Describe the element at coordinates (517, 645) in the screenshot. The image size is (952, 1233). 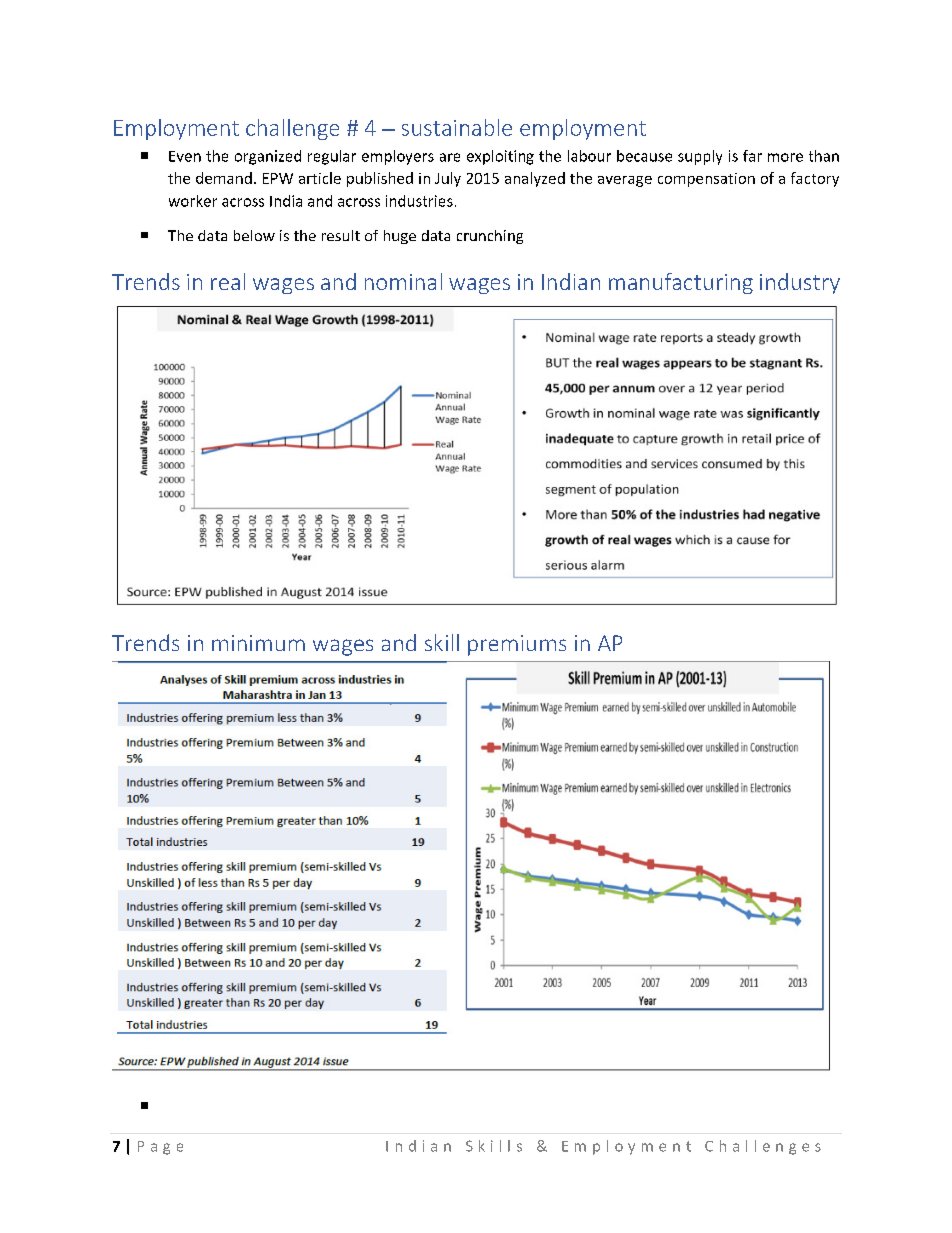
I see `premiums` at that location.
